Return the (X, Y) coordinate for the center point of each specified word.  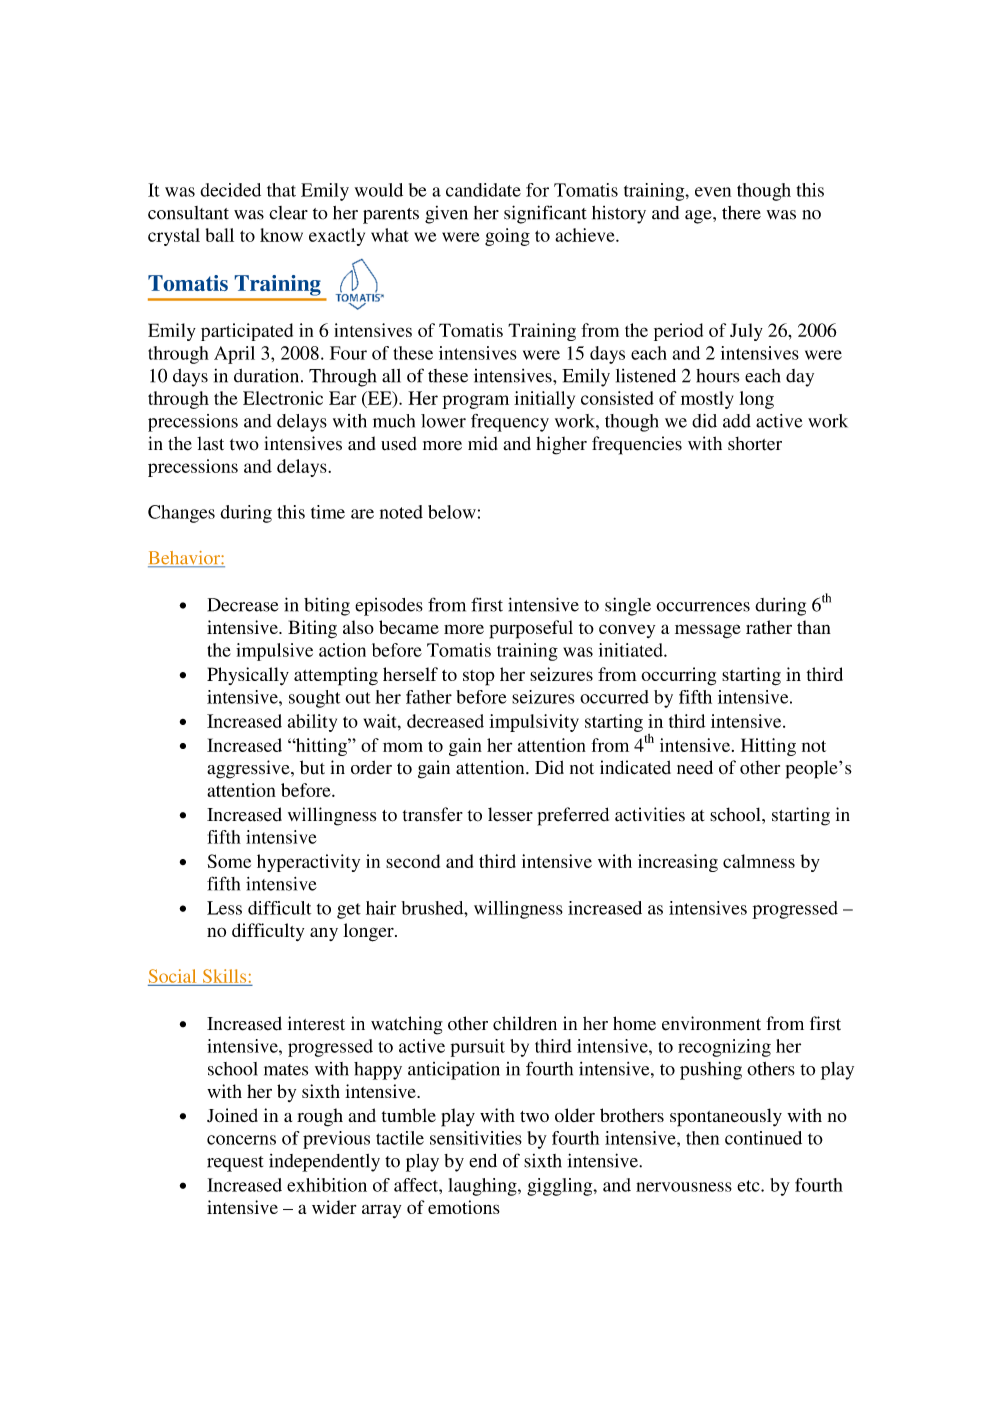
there (741, 213)
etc (749, 1186)
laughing (483, 1187)
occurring (678, 676)
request (235, 1164)
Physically (248, 676)
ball (220, 235)
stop (479, 678)
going (507, 237)
